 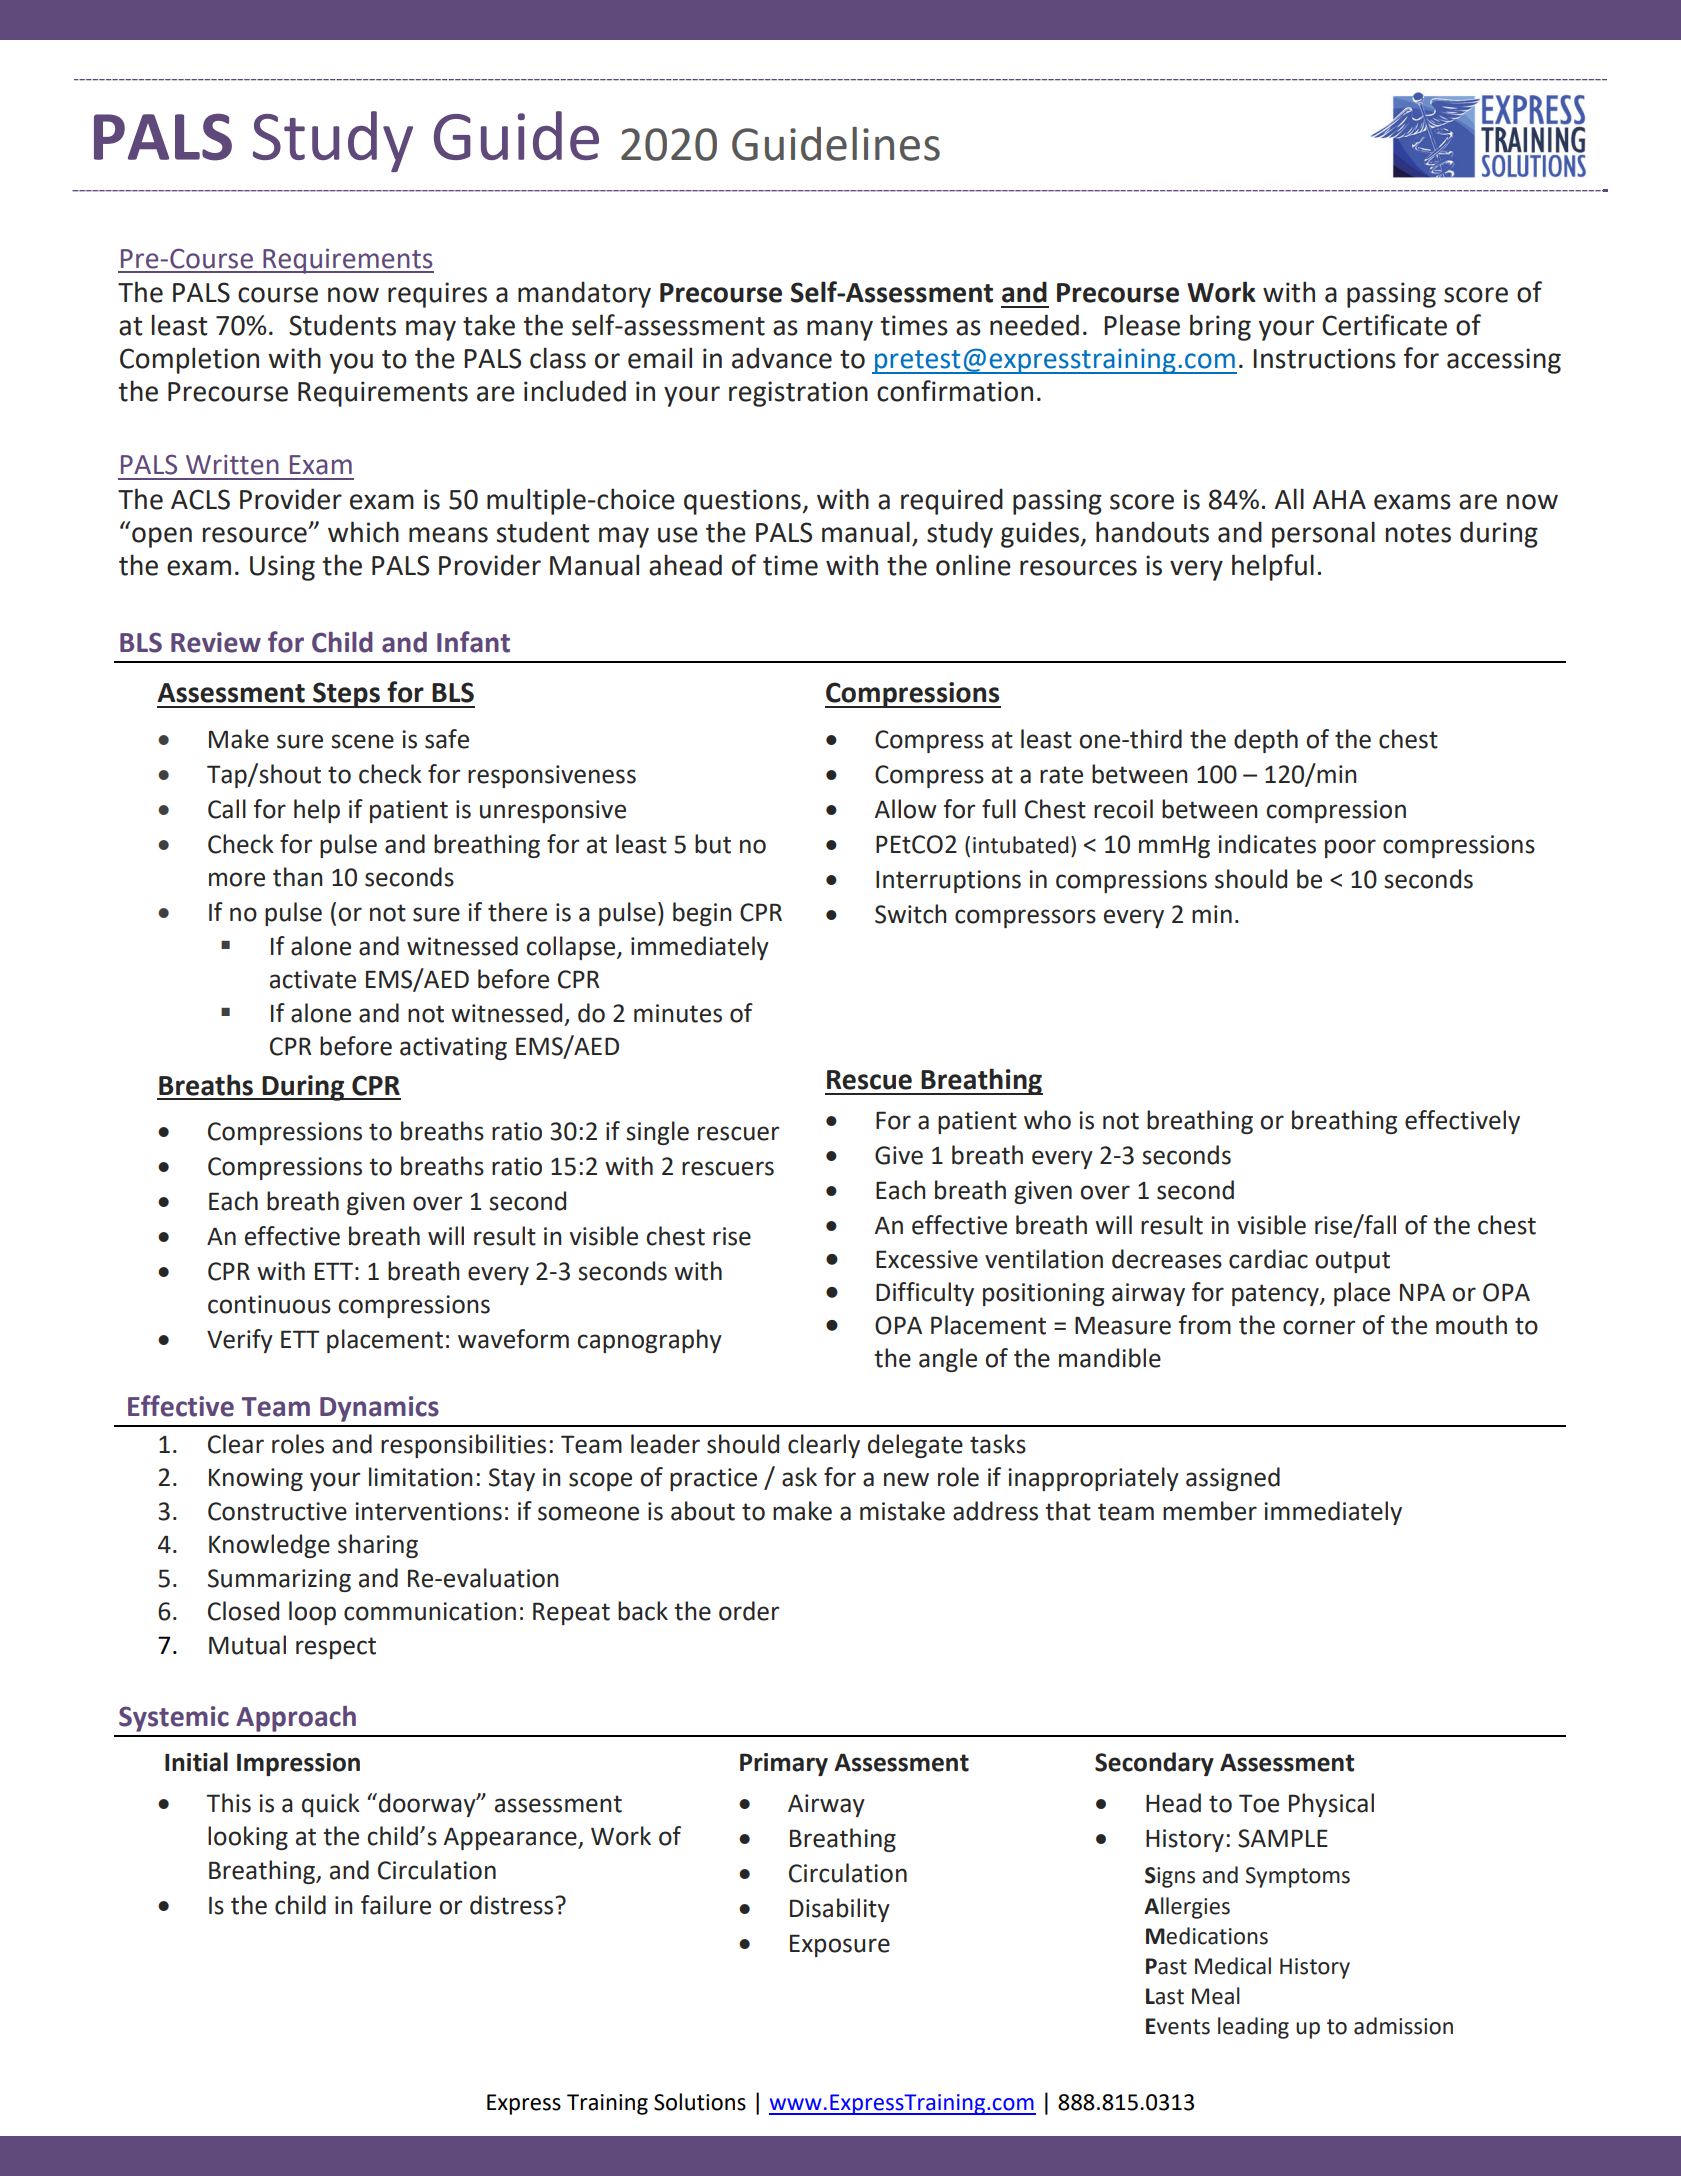 I want to click on Constructive, so click(x=277, y=1511).
